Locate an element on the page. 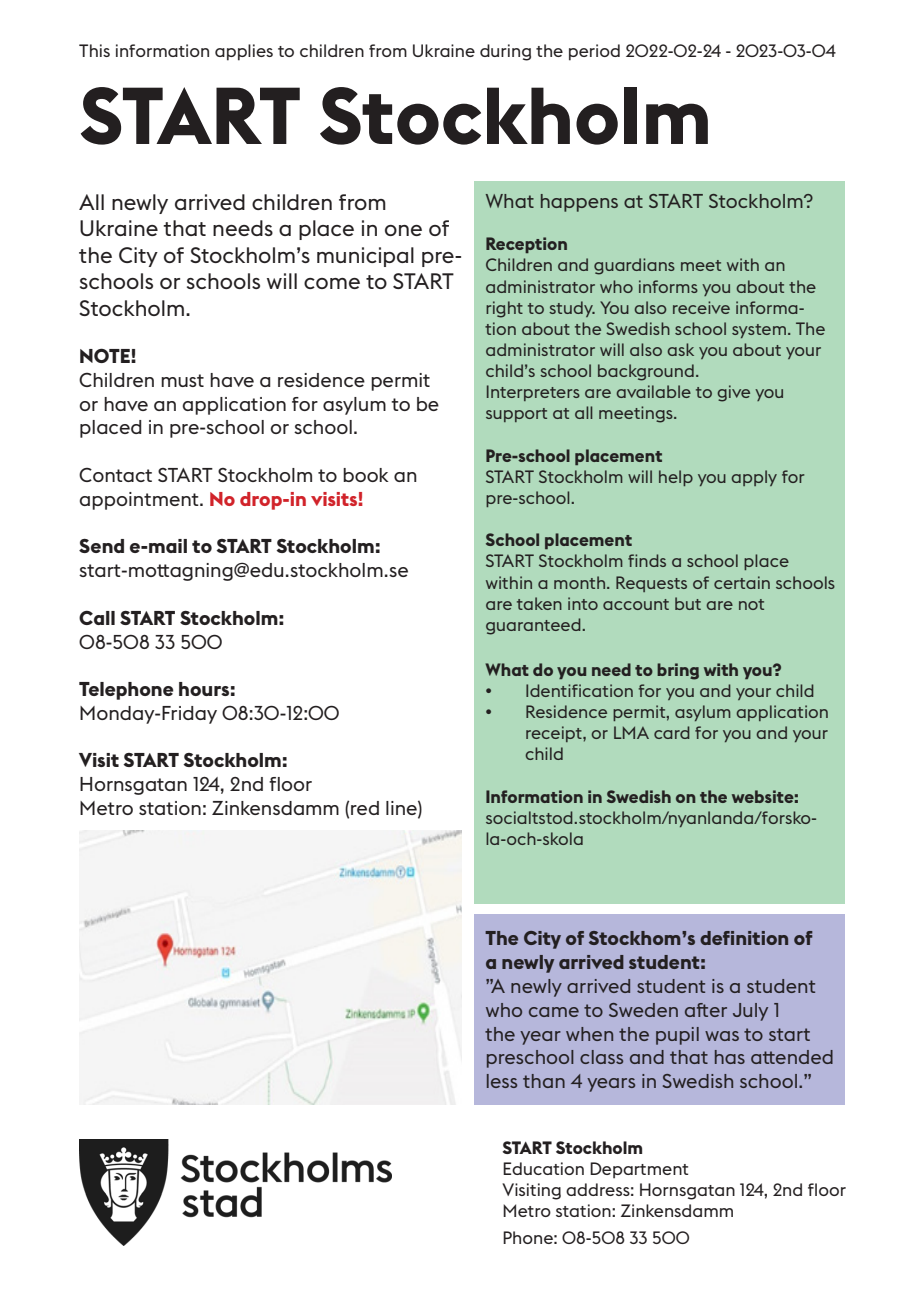 Image resolution: width=924 pixels, height=1311 pixels. during is located at coordinates (505, 52).
